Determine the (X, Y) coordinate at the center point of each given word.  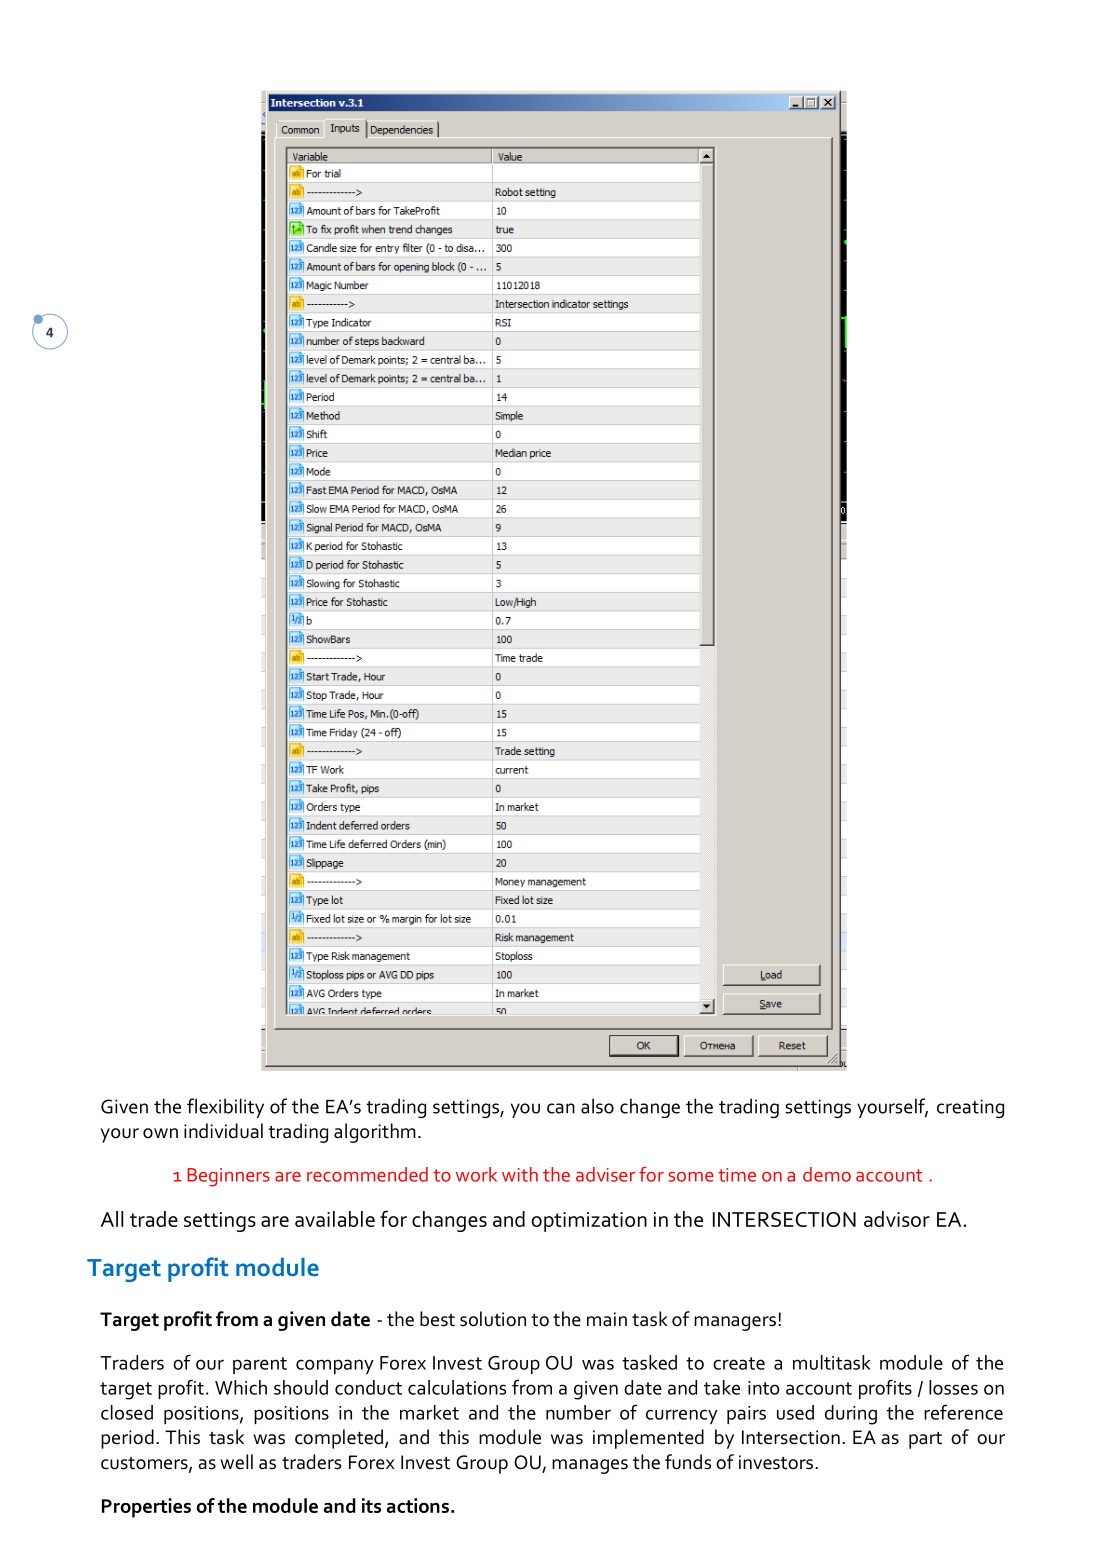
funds (688, 1462)
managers (735, 1323)
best (437, 1319)
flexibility (225, 1108)
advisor (897, 1219)
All (112, 1219)
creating (970, 1108)
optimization (589, 1222)
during (851, 1415)
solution (493, 1319)
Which (241, 1387)
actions (418, 1505)
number (578, 1412)
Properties (146, 1508)
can (561, 1108)
